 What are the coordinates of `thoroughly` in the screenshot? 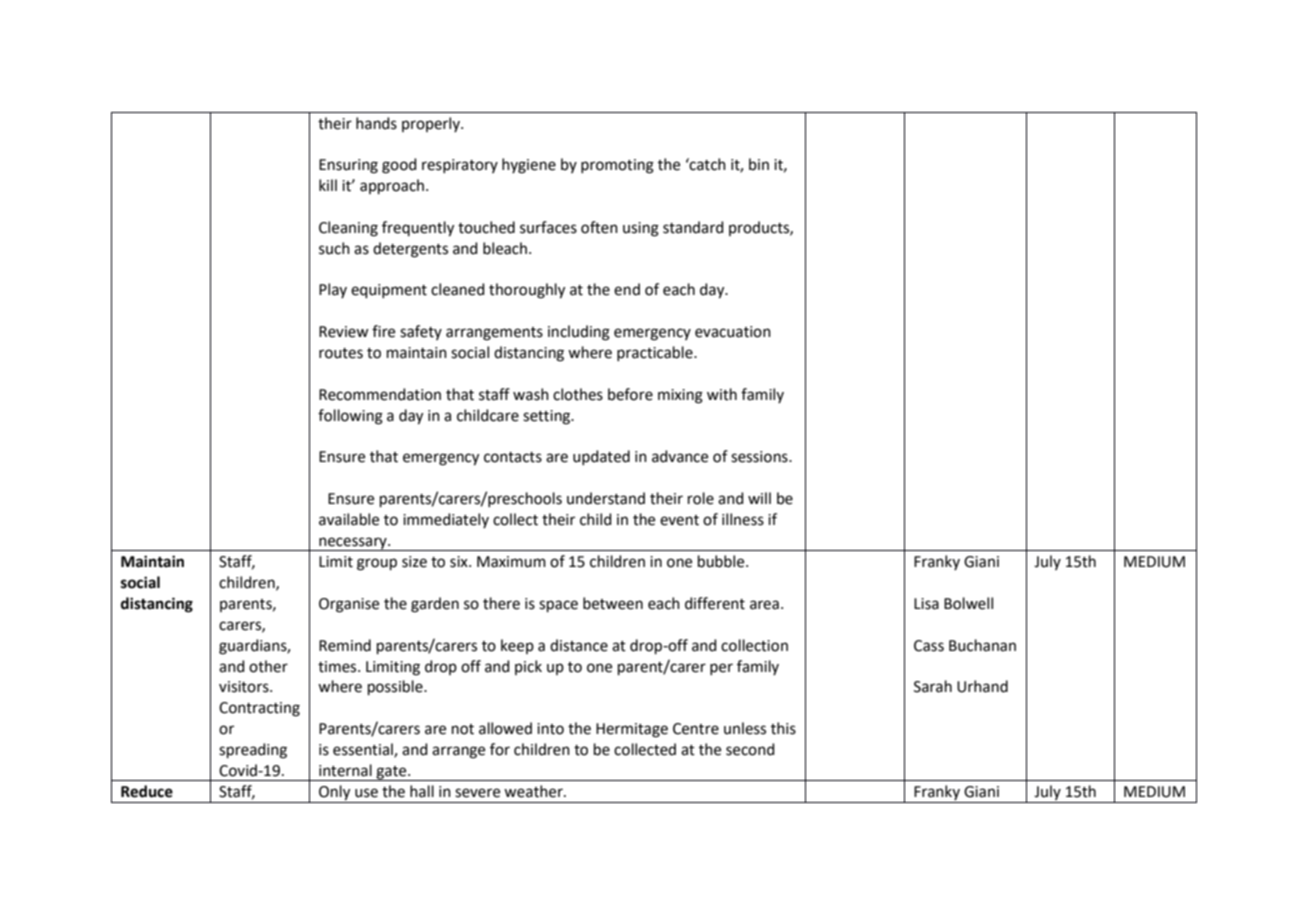 It's located at (527, 291).
